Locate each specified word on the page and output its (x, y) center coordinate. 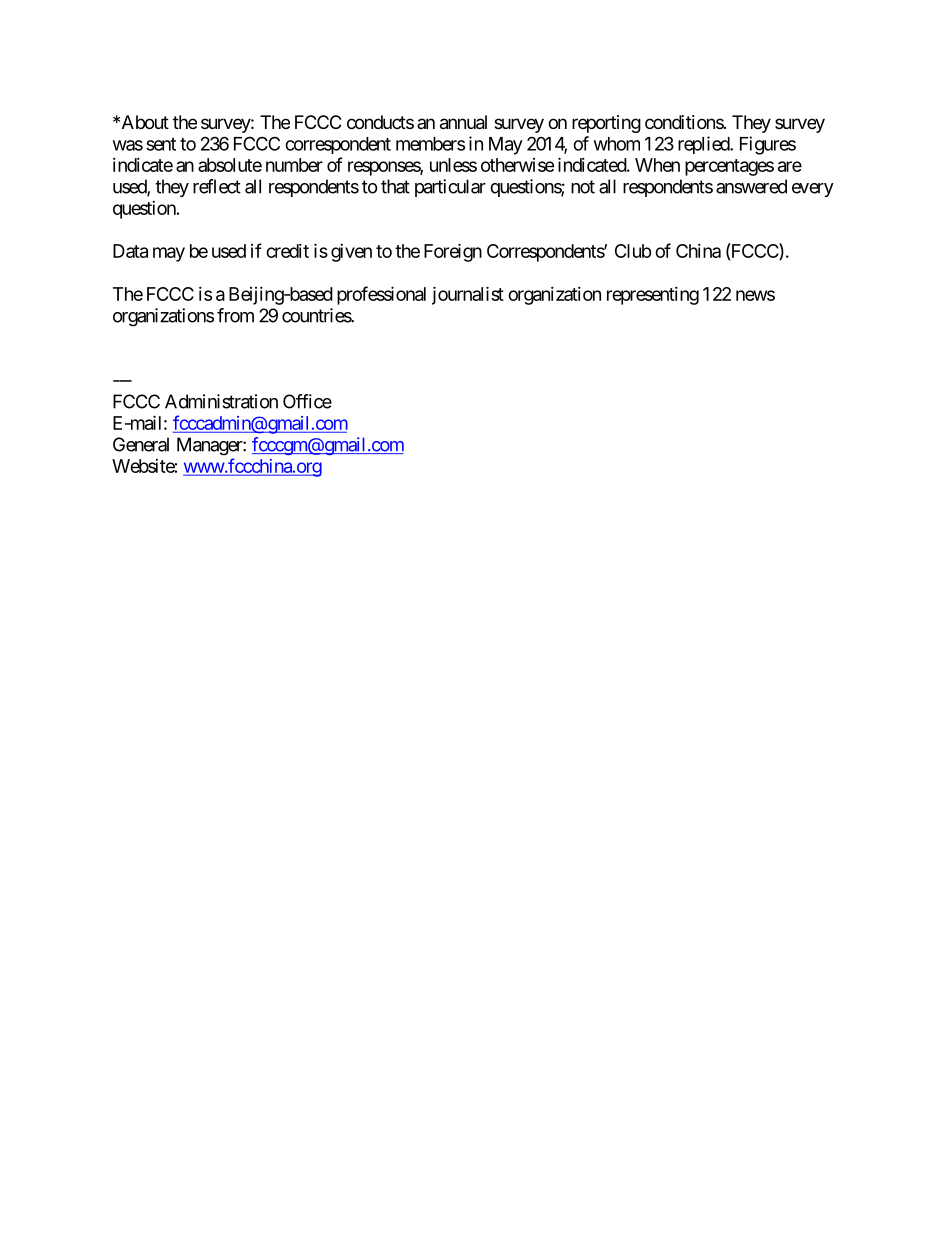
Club (633, 251)
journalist (468, 295)
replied (704, 145)
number (294, 165)
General (141, 444)
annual (463, 122)
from (235, 315)
